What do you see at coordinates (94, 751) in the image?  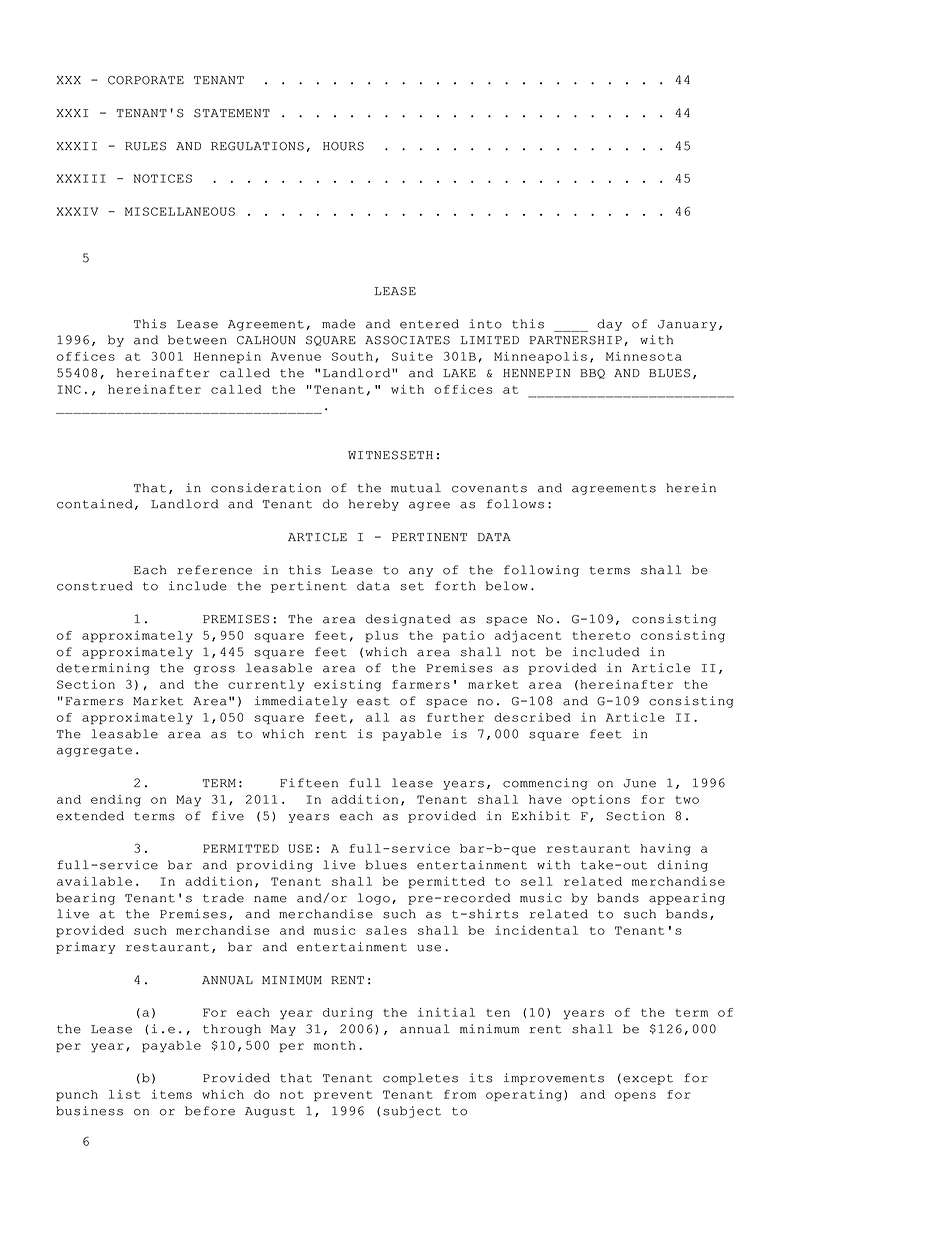 I see `aggregate` at bounding box center [94, 751].
